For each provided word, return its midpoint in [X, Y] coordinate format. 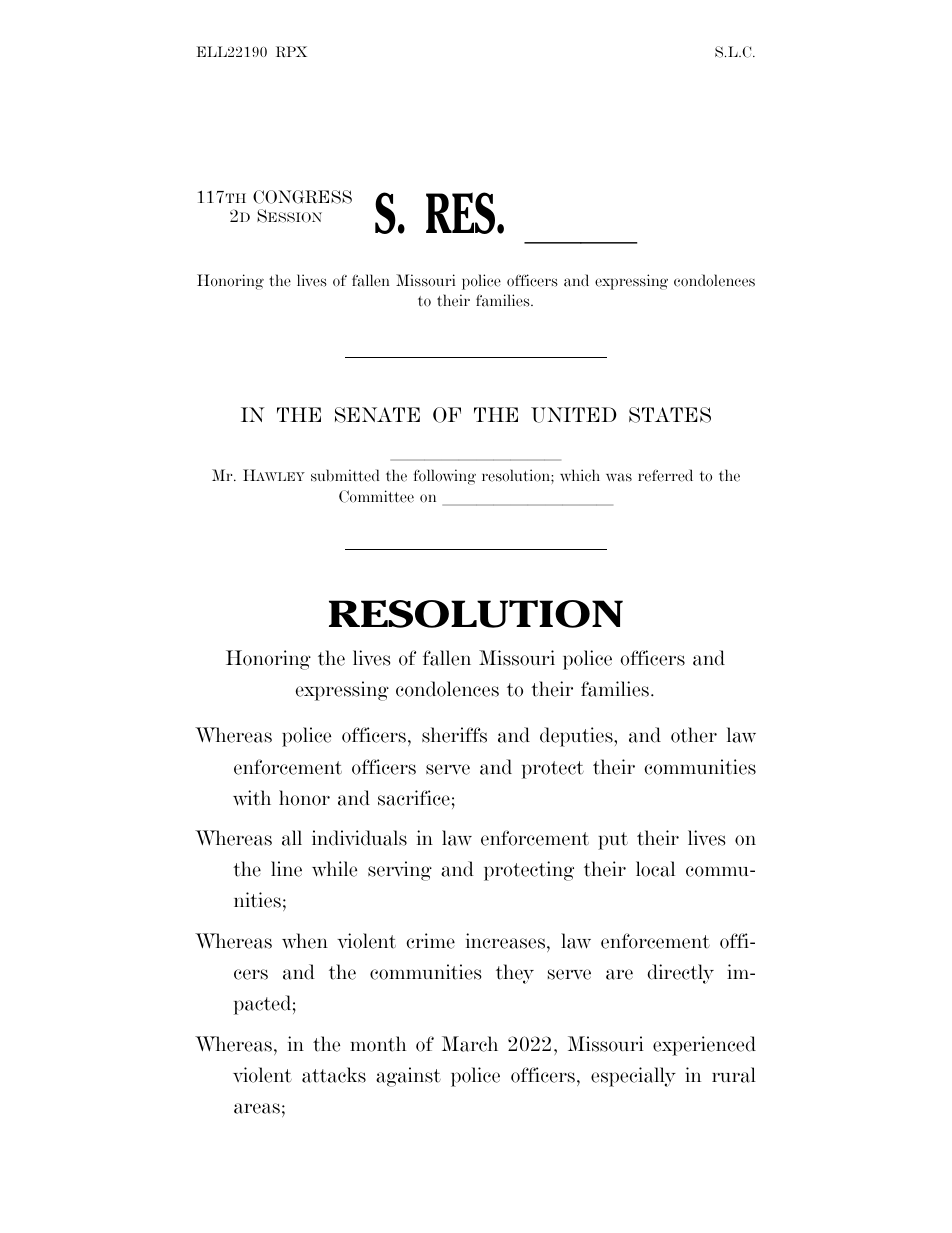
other [694, 735]
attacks [334, 1075]
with [252, 798]
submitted [345, 475]
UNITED [574, 415]
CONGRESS [302, 197]
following [444, 477]
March [470, 1044]
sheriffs [454, 735]
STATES [670, 415]
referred [665, 475]
